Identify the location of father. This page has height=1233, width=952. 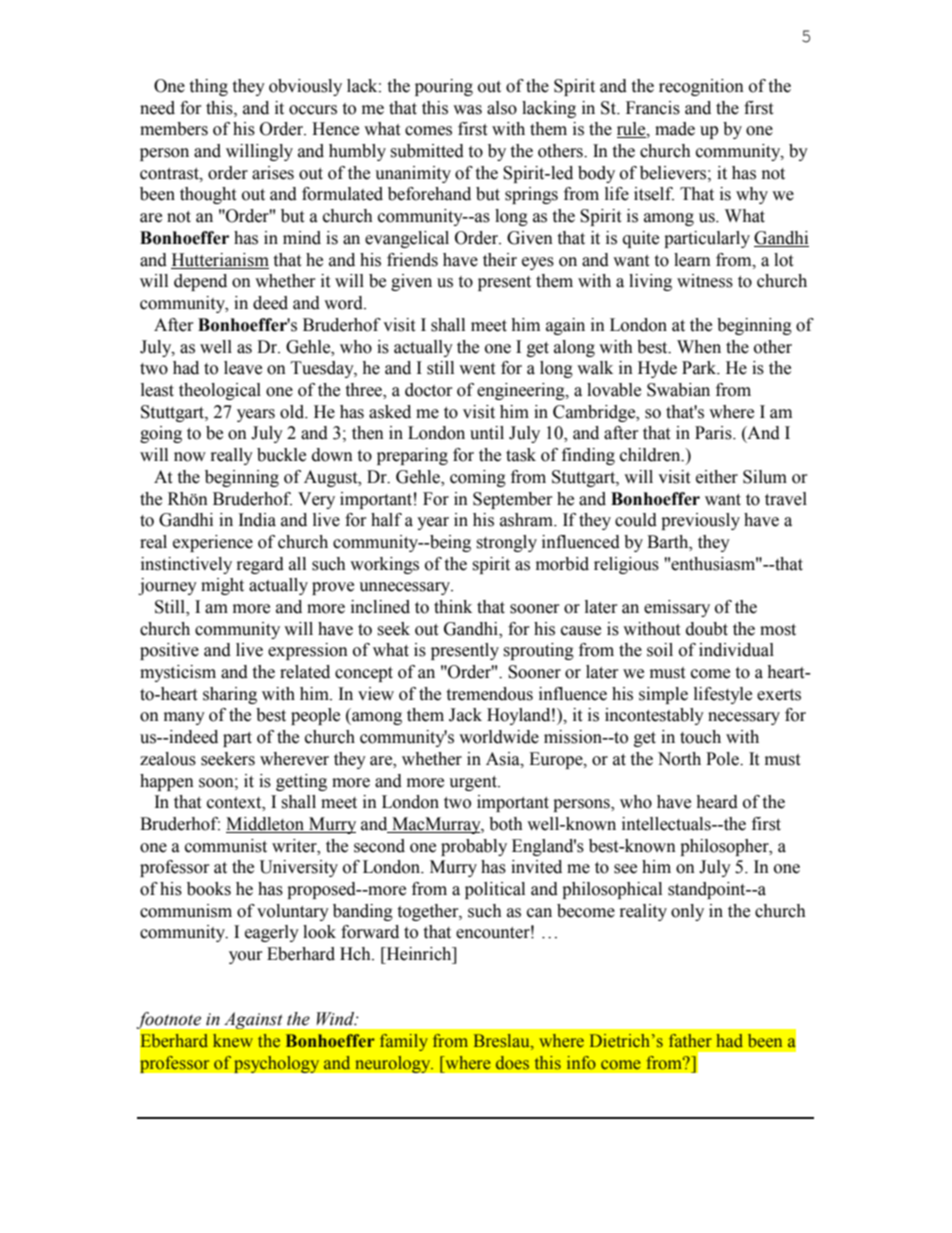
(690, 1041).
